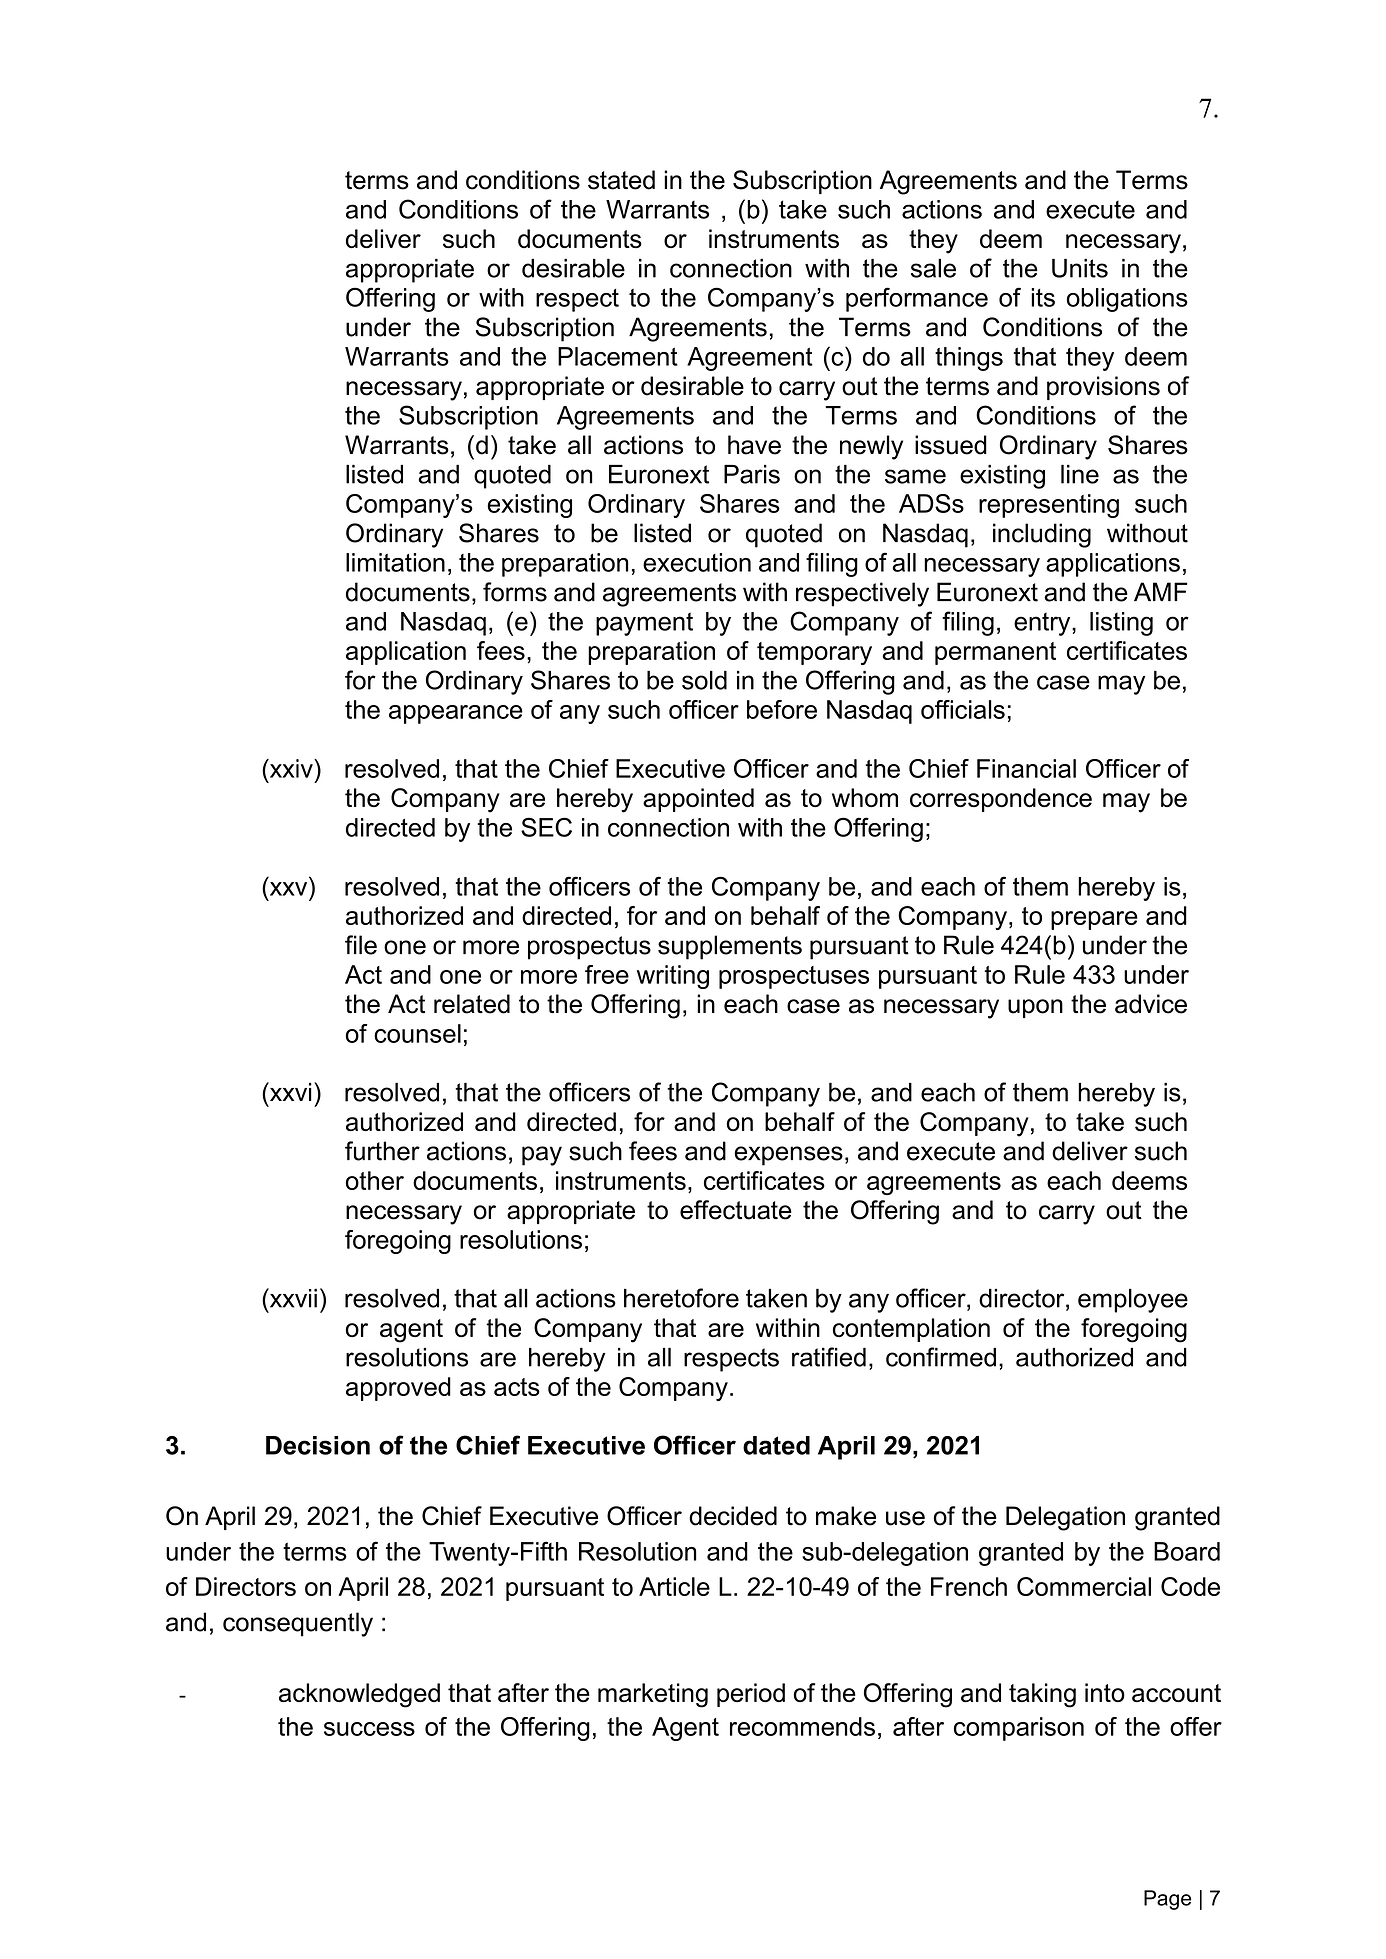 The image size is (1386, 1959). What do you see at coordinates (456, 714) in the screenshot?
I see `appearance` at bounding box center [456, 714].
